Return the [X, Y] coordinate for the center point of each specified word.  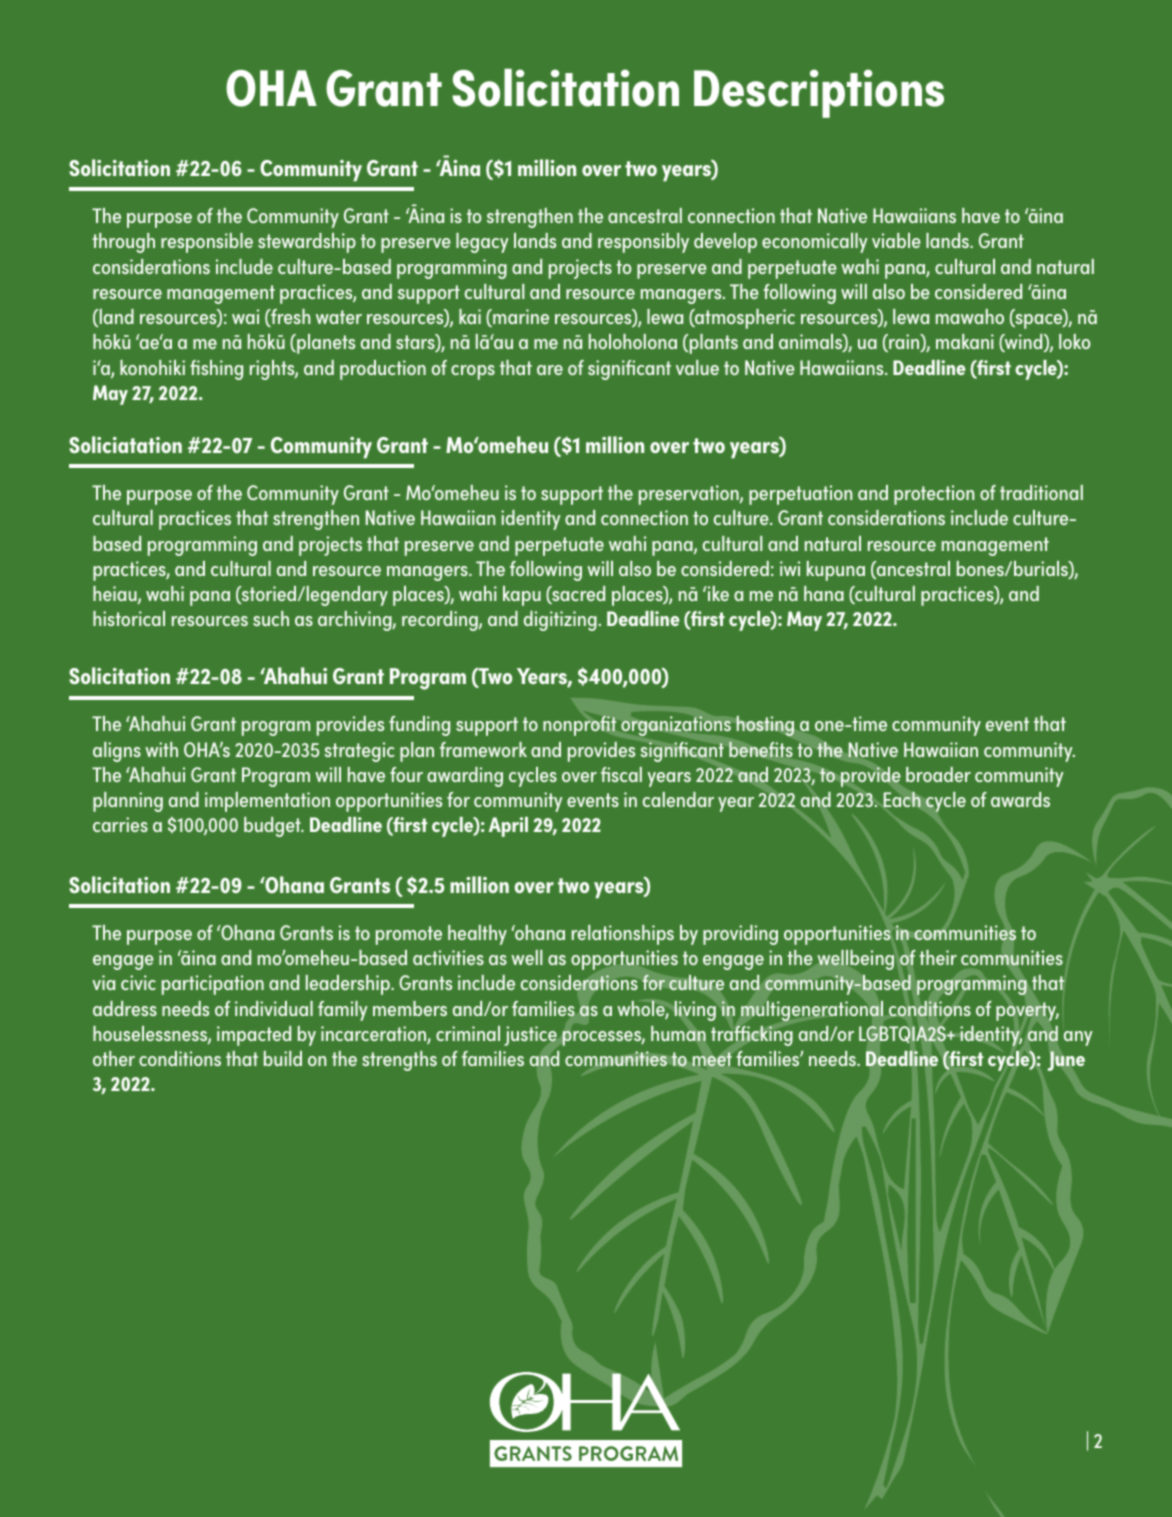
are [550, 370]
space [1039, 321]
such [271, 618]
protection [934, 495]
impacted [254, 1036]
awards [1020, 799]
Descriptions [819, 93]
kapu [522, 596]
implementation [267, 802]
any [1078, 1038]
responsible [207, 243]
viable [896, 240]
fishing [216, 370]
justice [530, 1036]
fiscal [621, 774]
